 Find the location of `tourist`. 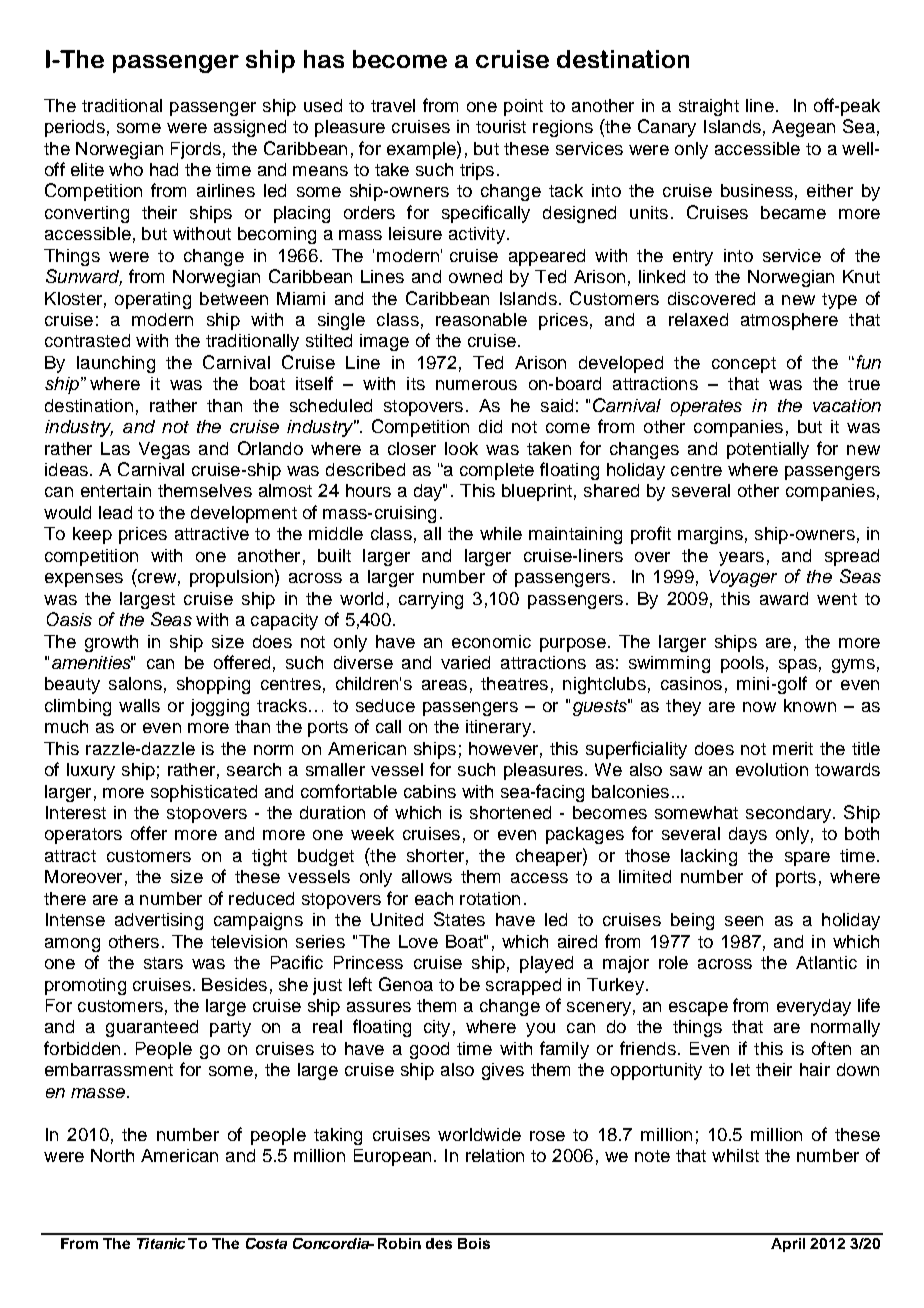

tourist is located at coordinates (501, 126).
